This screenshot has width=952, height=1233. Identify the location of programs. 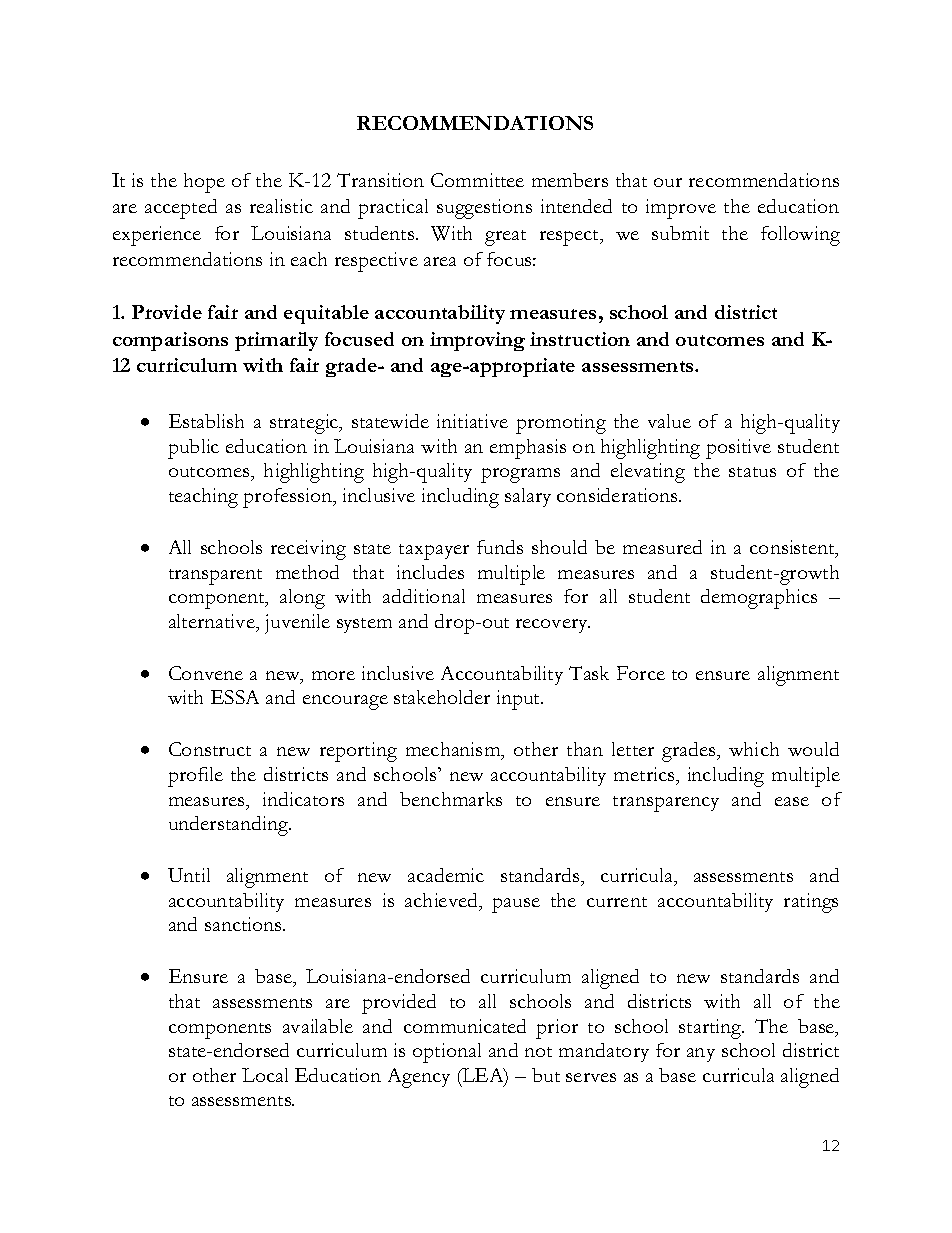
(520, 475).
